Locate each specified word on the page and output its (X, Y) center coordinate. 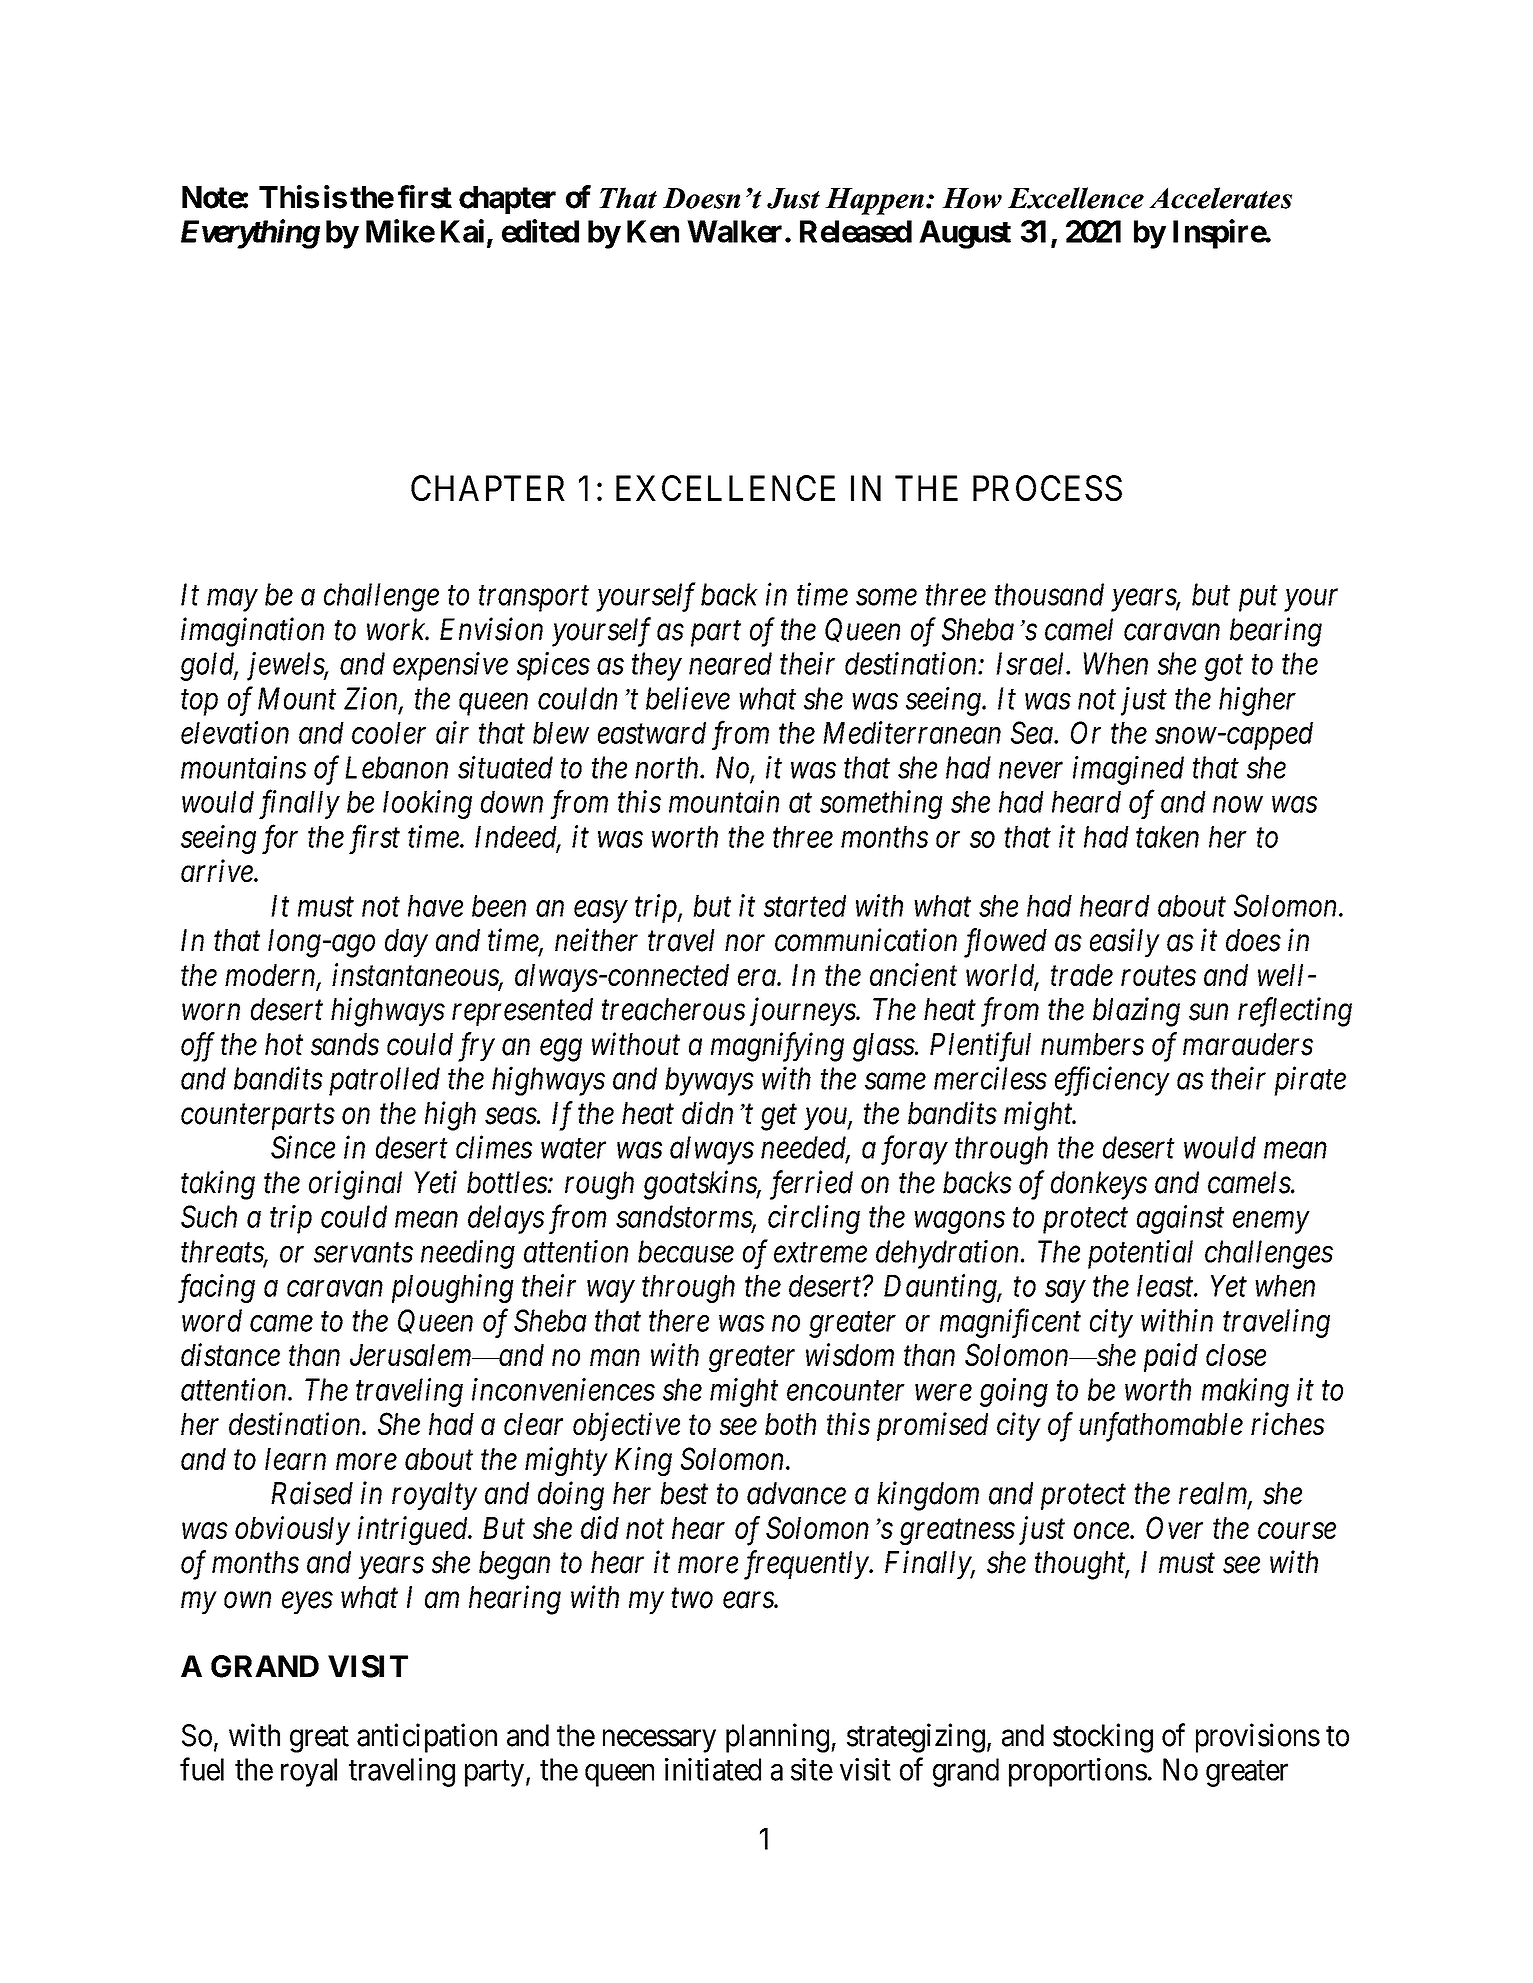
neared (730, 663)
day (406, 943)
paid (1171, 1357)
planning (777, 1738)
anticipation (427, 1738)
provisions (1258, 1738)
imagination (252, 632)
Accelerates (1220, 198)
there (679, 1320)
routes (1158, 976)
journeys (803, 1012)
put (1258, 599)
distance (230, 1354)
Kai (462, 231)
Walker (734, 231)
